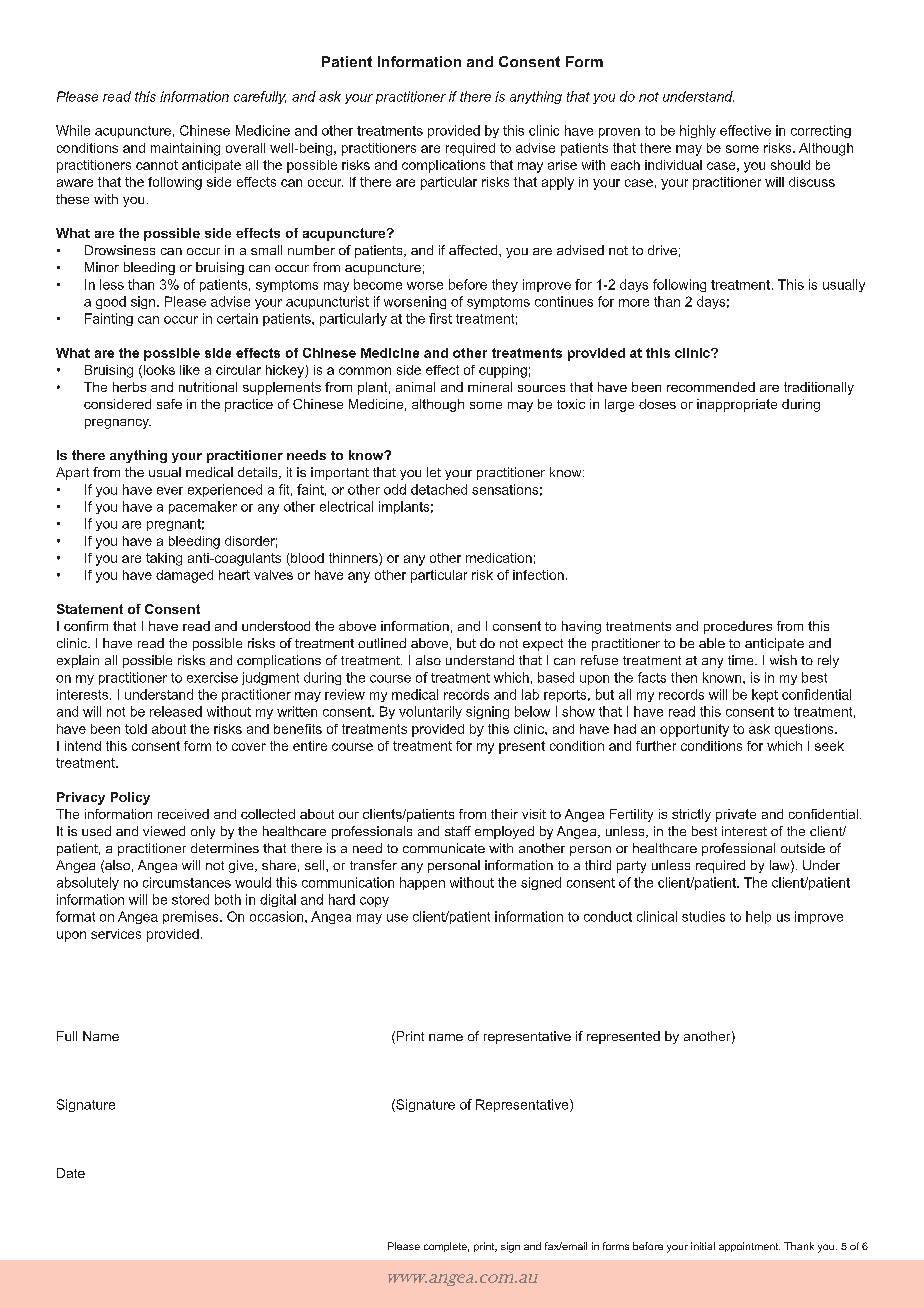  Describe the element at coordinates (157, 165) in the screenshot. I see `cannot` at that location.
